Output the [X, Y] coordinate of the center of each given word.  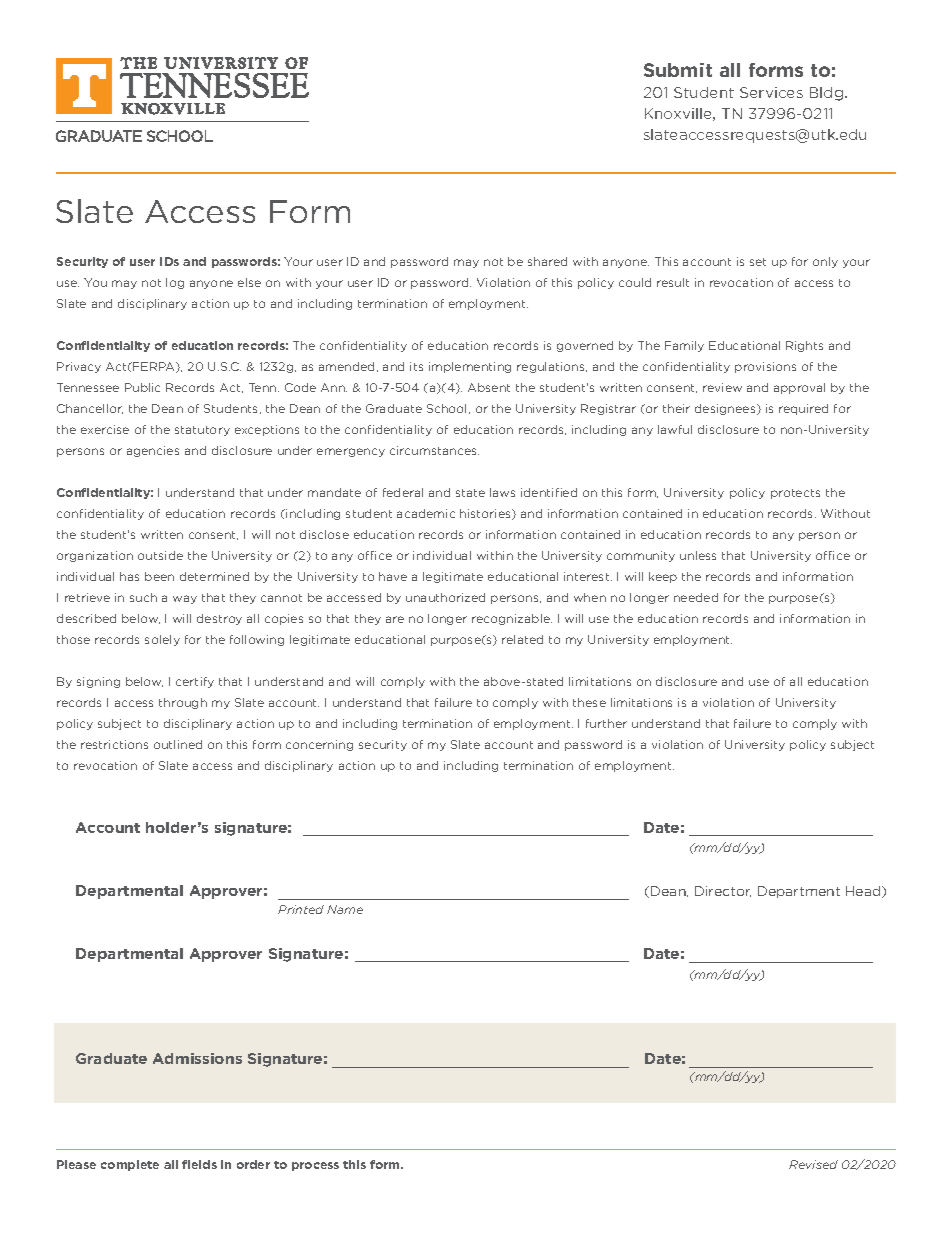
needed [696, 597]
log [175, 283]
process [315, 1166]
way [185, 599]
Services [771, 92]
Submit [678, 70]
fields [199, 1164]
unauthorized [445, 597]
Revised [813, 1164]
